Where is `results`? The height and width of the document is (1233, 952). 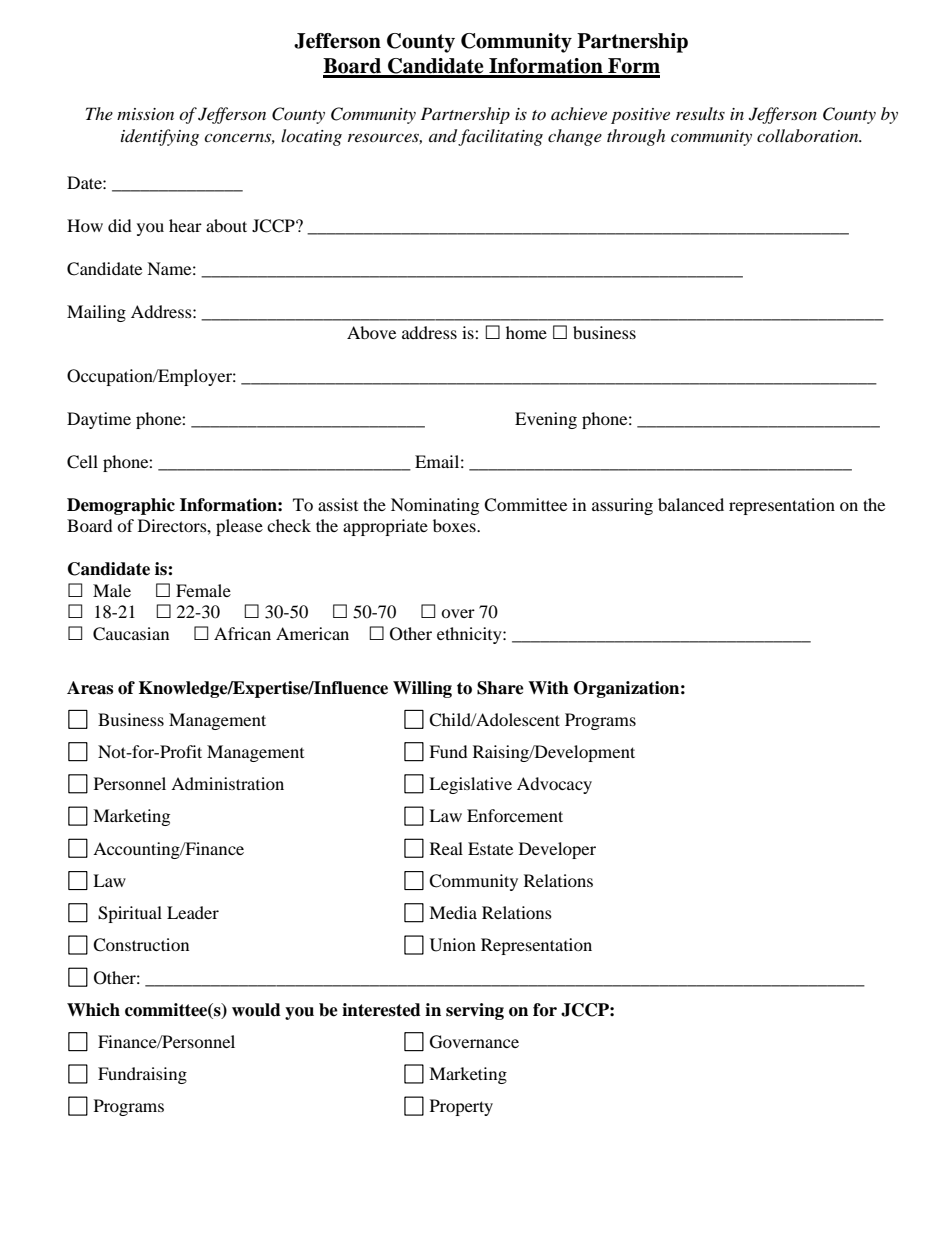
results is located at coordinates (700, 113).
